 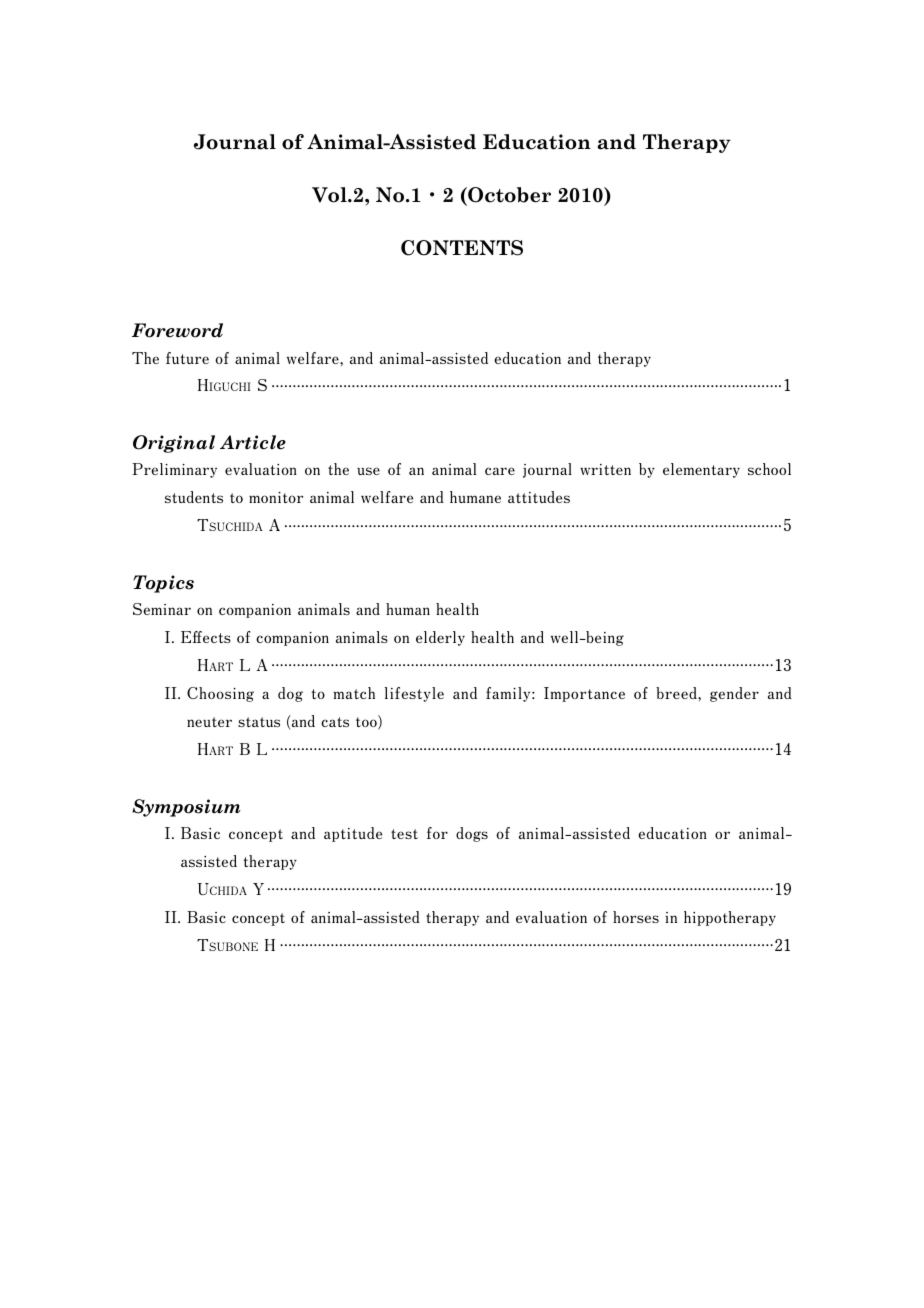 I want to click on gender, so click(x=734, y=694).
